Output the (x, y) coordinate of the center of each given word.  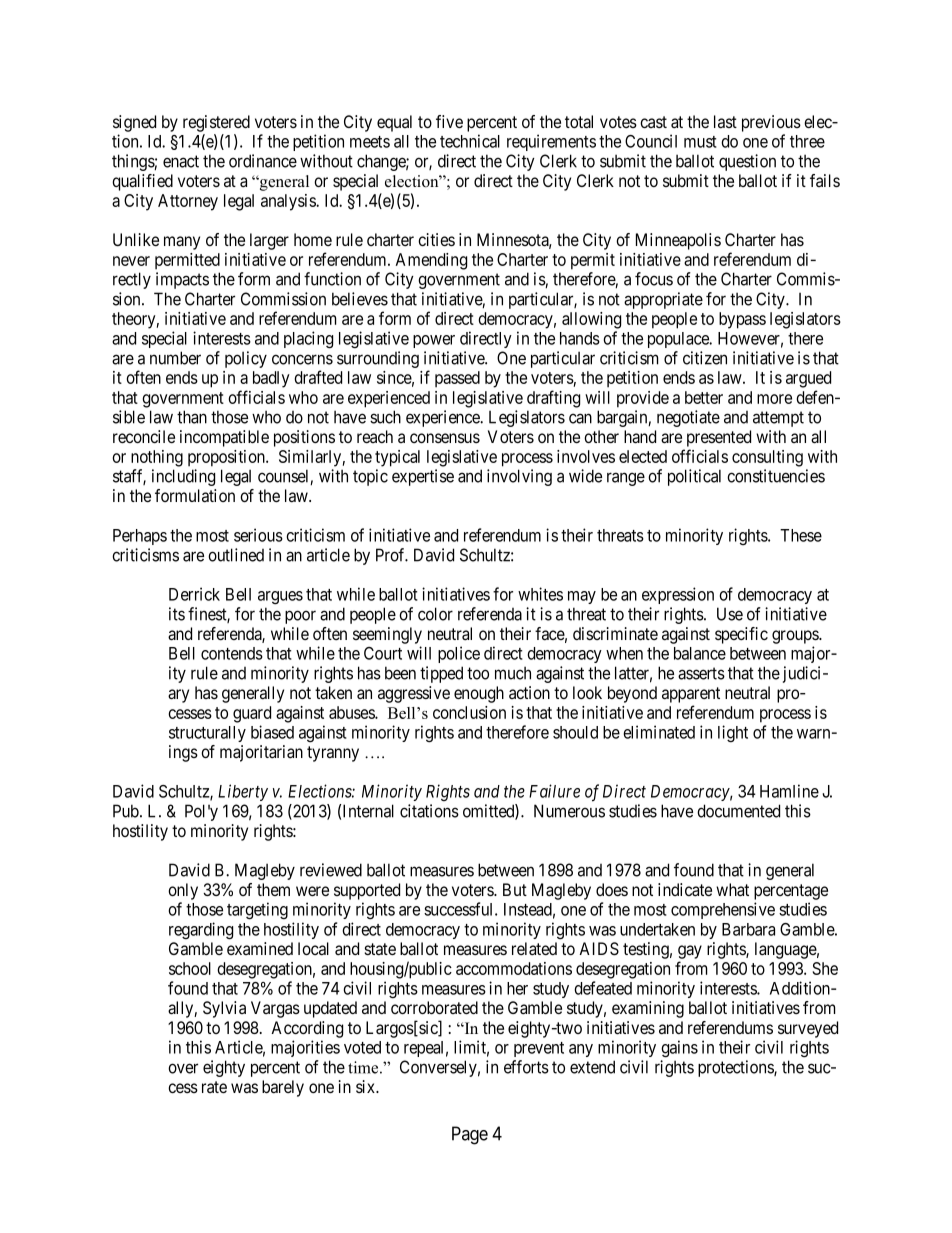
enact (181, 161)
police (459, 654)
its (177, 614)
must (700, 142)
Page (470, 1135)
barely (283, 1088)
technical (470, 141)
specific (741, 635)
